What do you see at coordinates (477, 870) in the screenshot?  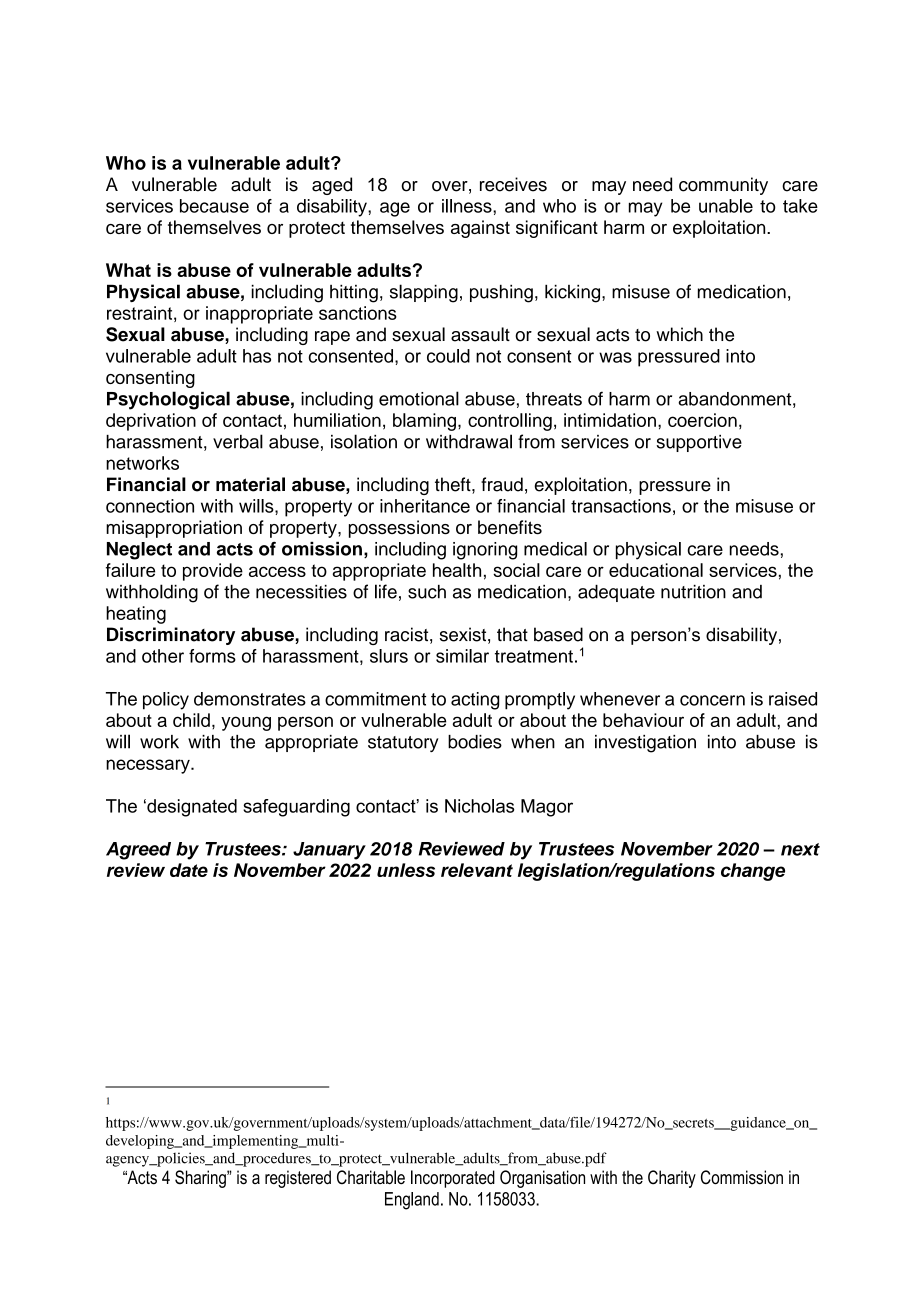 I see `relevant` at bounding box center [477, 870].
